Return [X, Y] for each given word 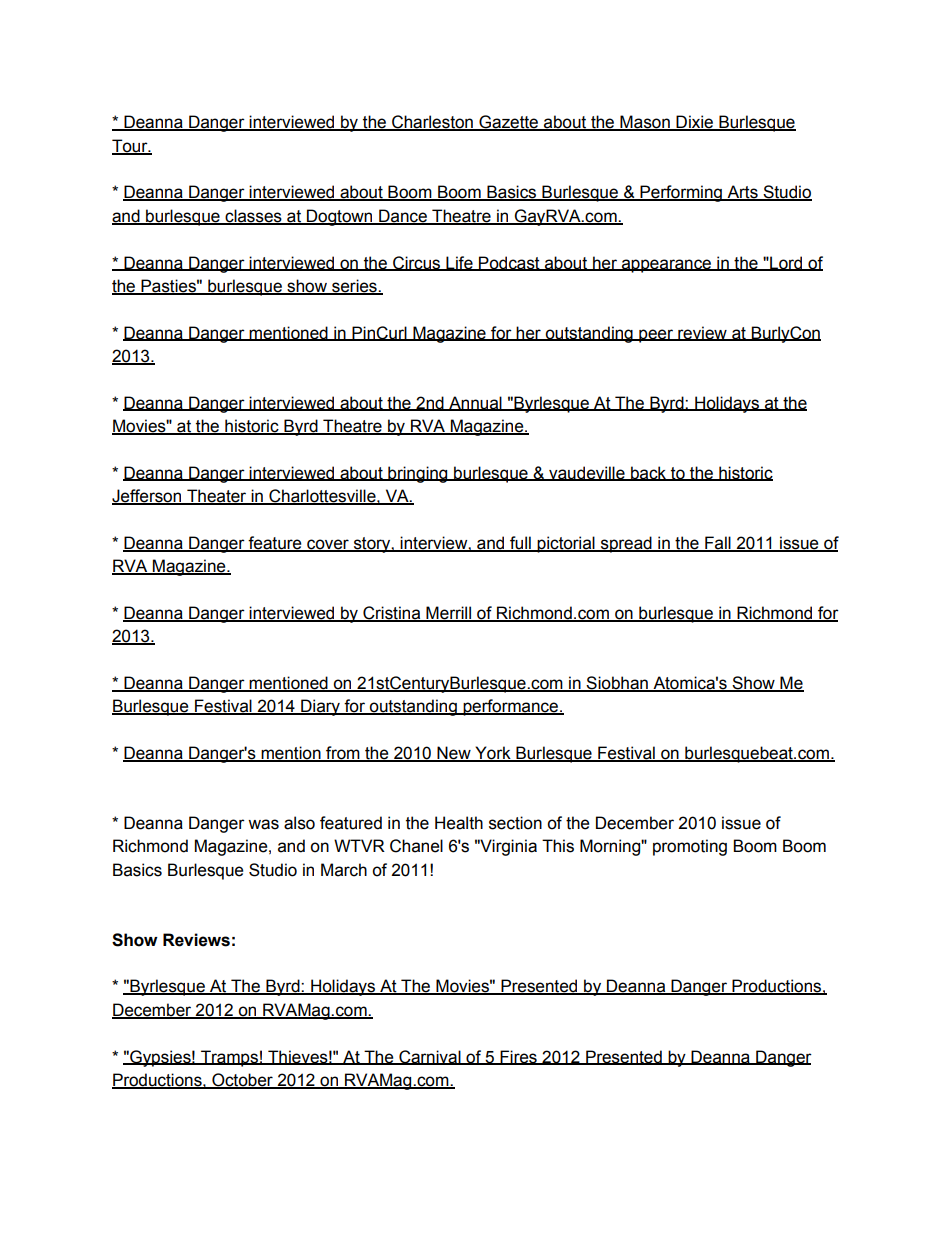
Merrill [448, 613]
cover [328, 545]
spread [626, 544]
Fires [518, 1057]
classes [253, 217]
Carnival [430, 1057]
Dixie [695, 123]
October [242, 1081]
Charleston [432, 123]
